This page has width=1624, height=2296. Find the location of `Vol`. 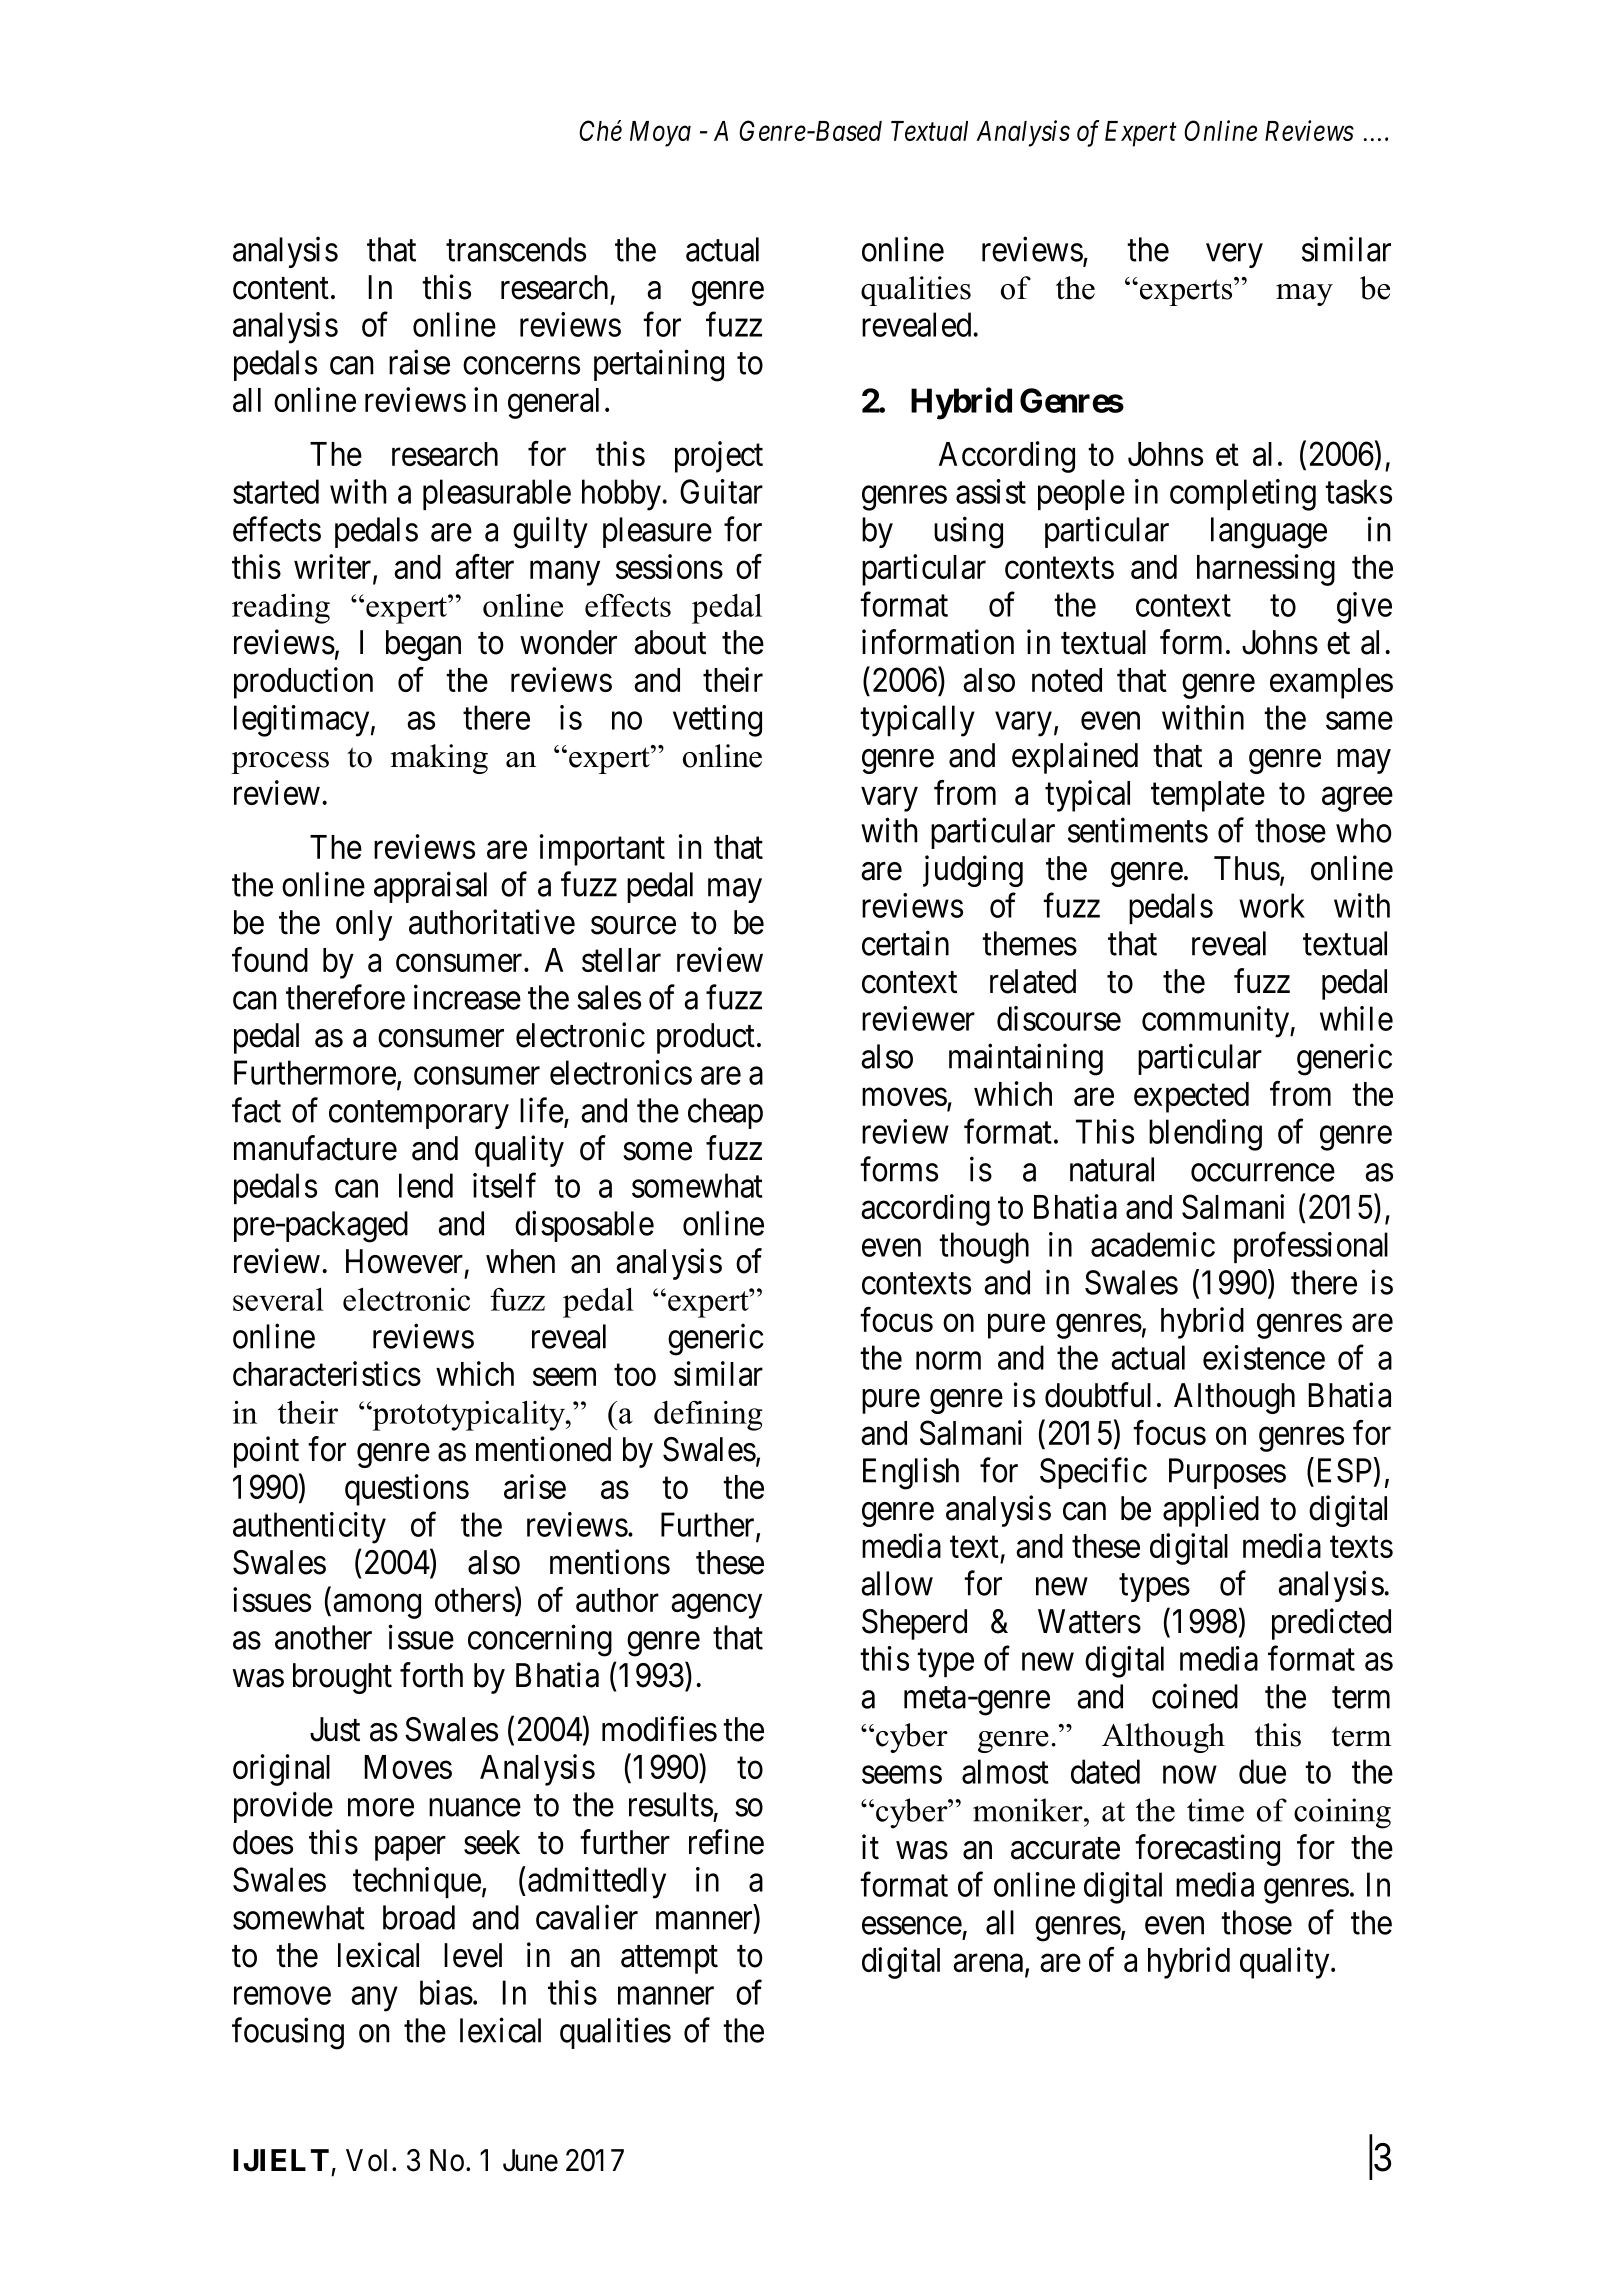

Vol is located at coordinates (369, 2160).
